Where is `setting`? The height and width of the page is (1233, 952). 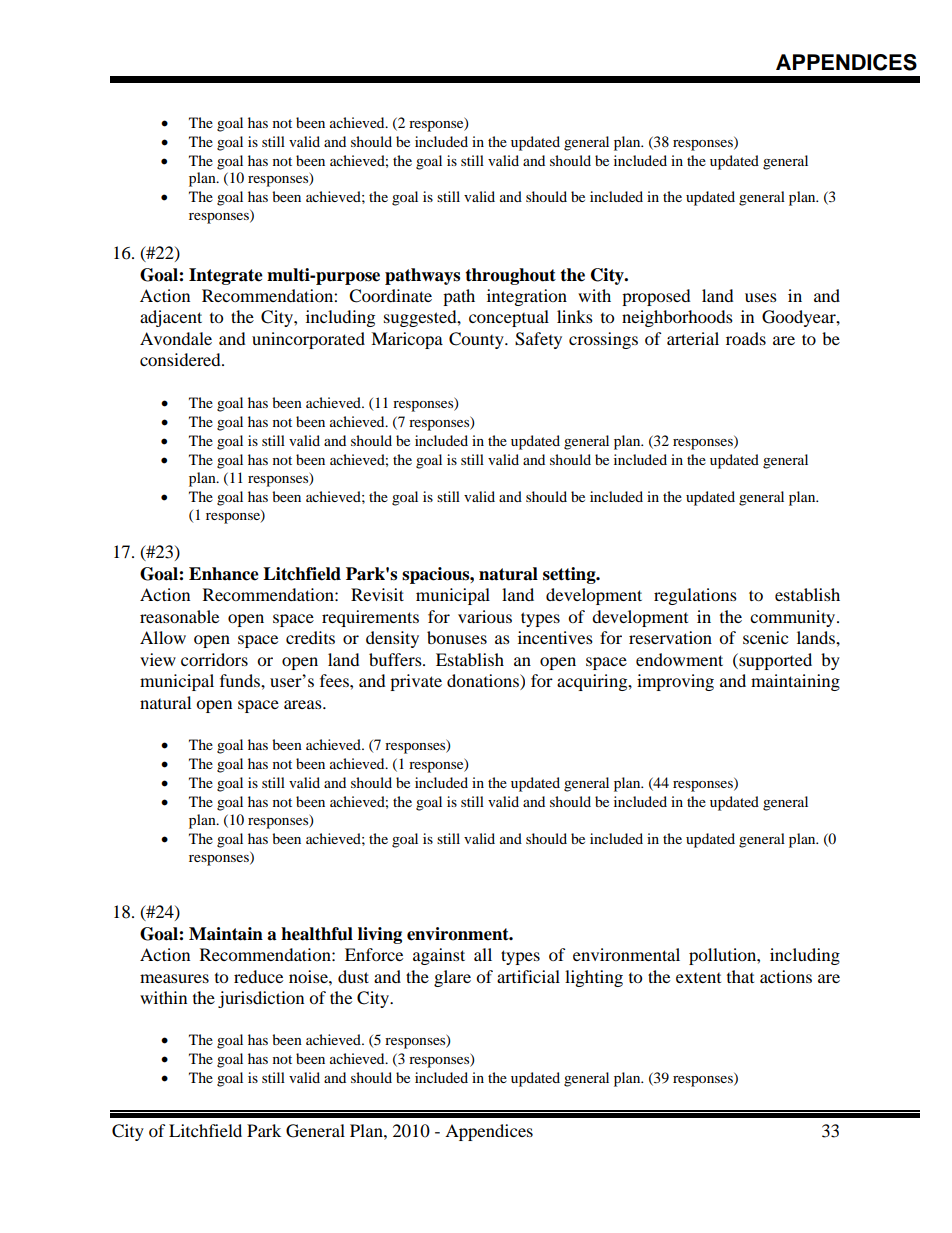
setting is located at coordinates (570, 575).
